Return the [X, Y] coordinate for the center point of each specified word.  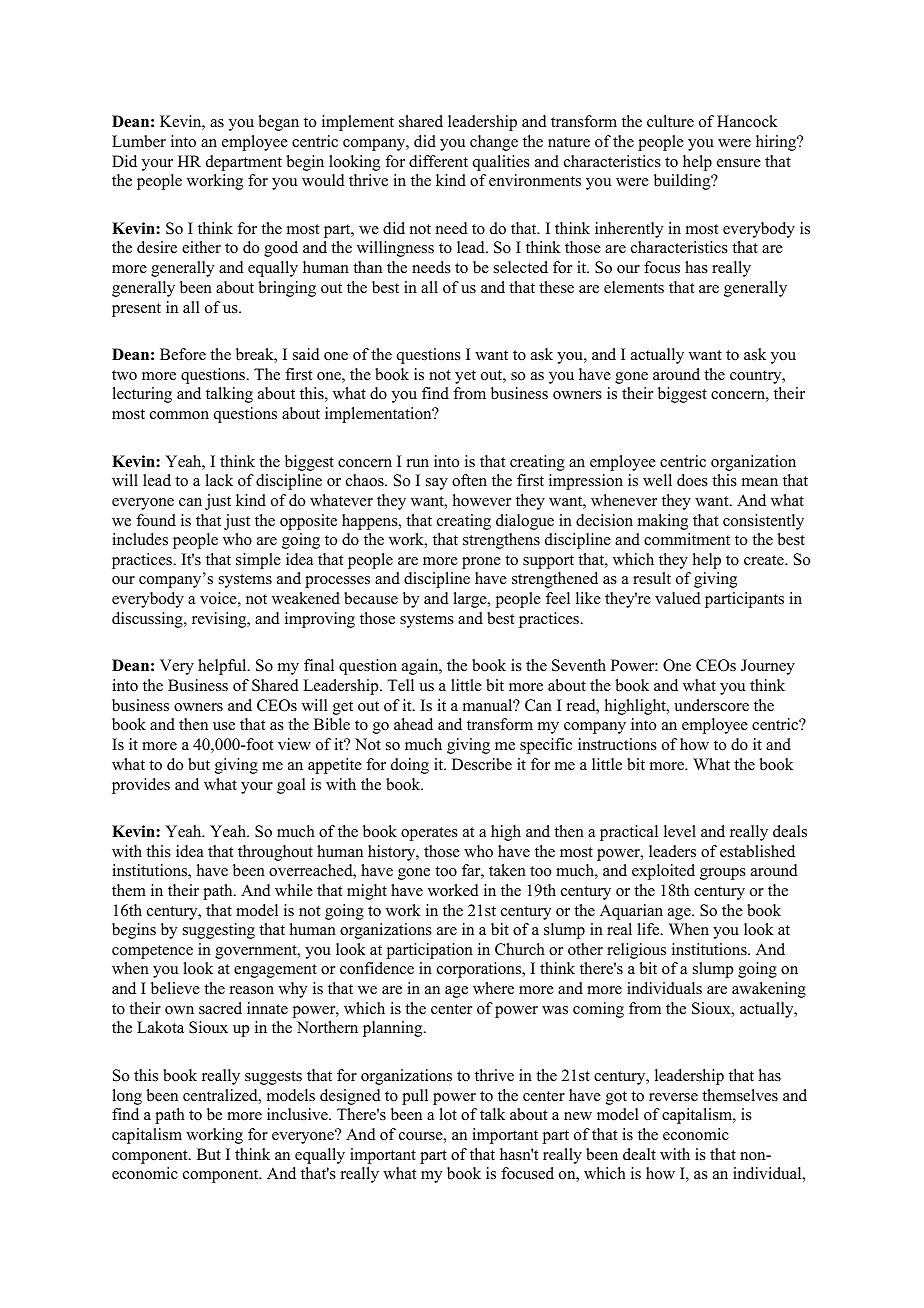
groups [723, 874]
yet [465, 377]
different [438, 161]
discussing [148, 620]
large [471, 600]
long [127, 1097]
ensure [739, 163]
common [179, 415]
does [692, 480]
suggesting [219, 931]
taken [507, 870]
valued [678, 598]
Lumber [139, 141]
